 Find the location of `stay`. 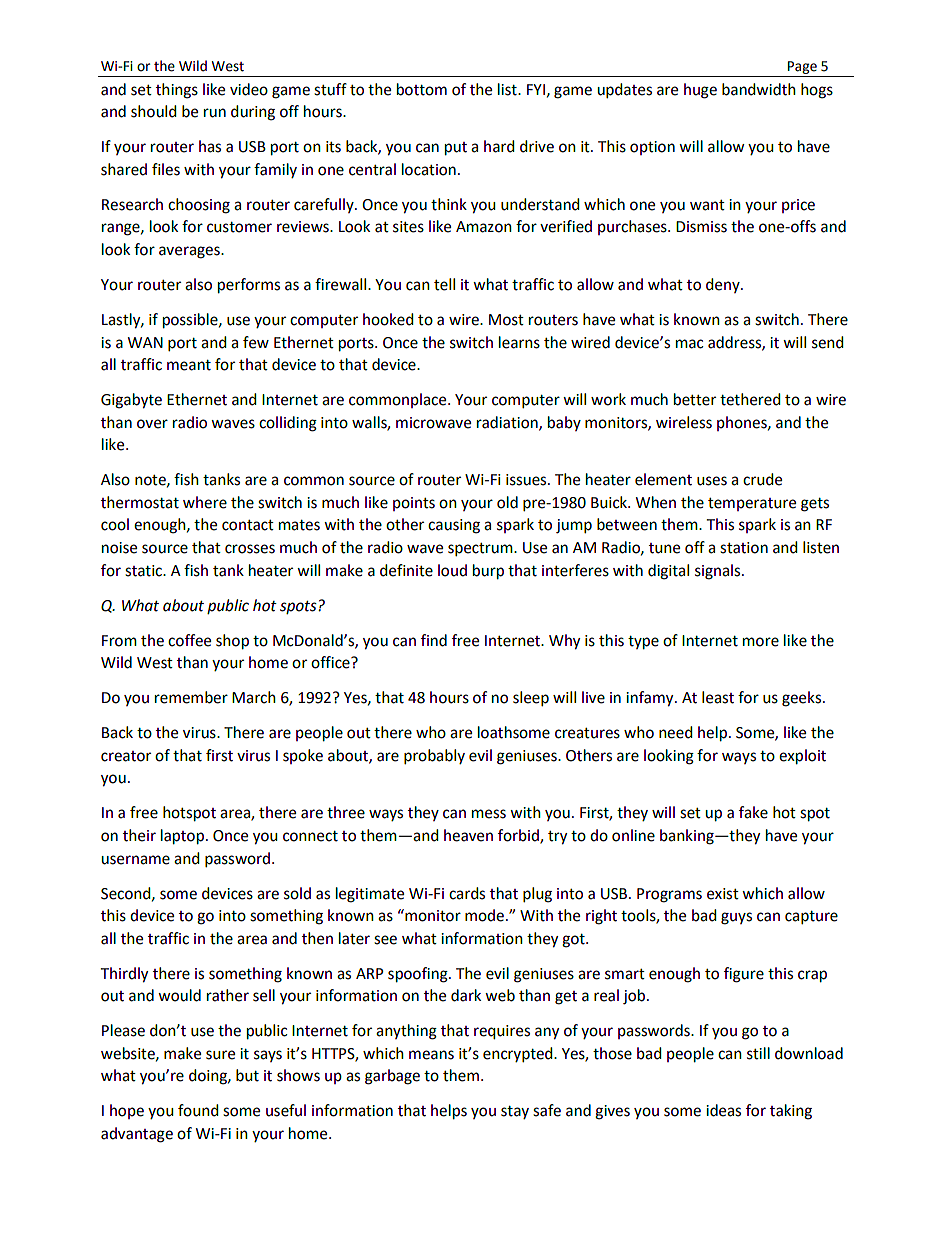

stay is located at coordinates (515, 1112).
